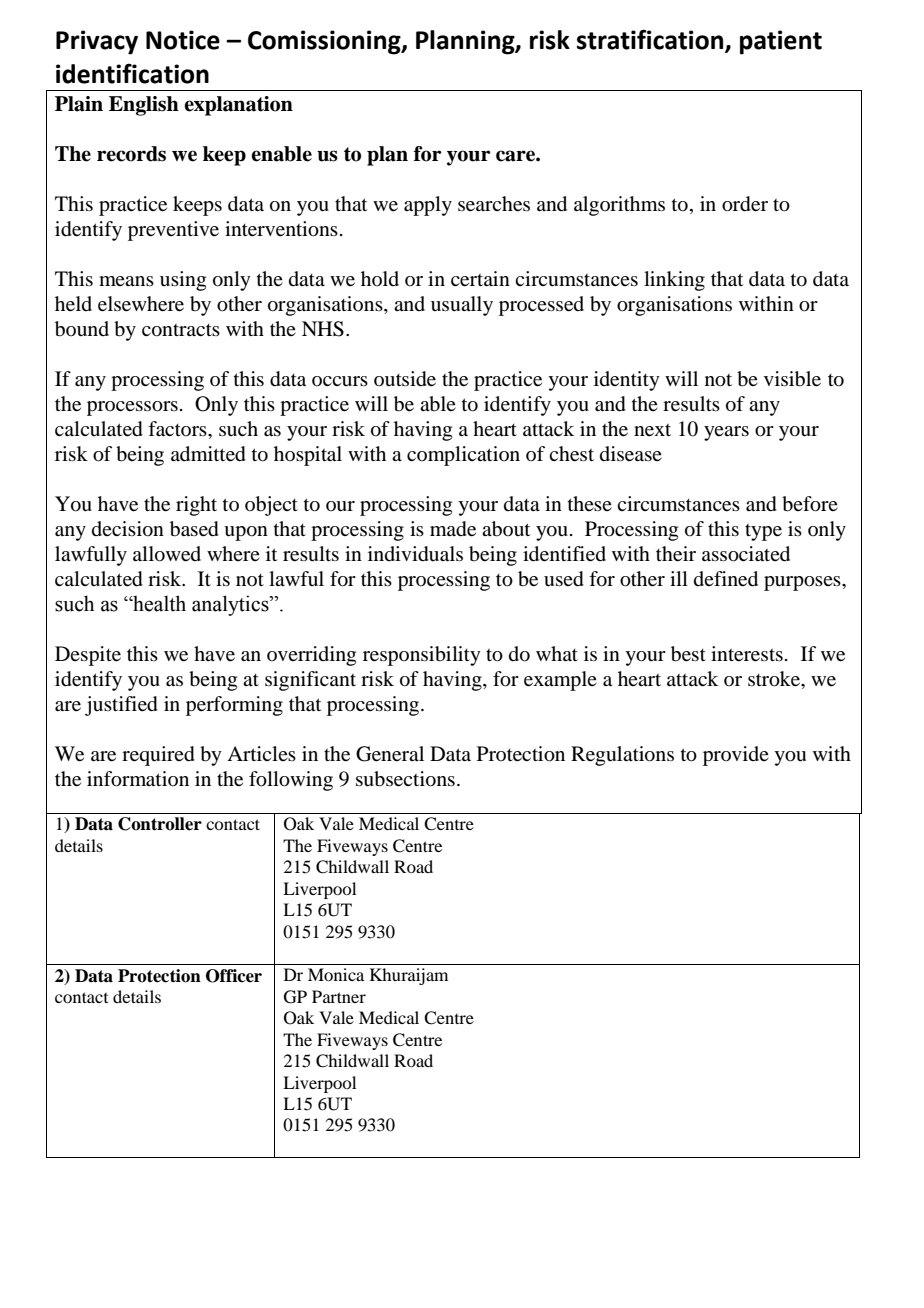  Describe the element at coordinates (121, 706) in the screenshot. I see `justified` at that location.
